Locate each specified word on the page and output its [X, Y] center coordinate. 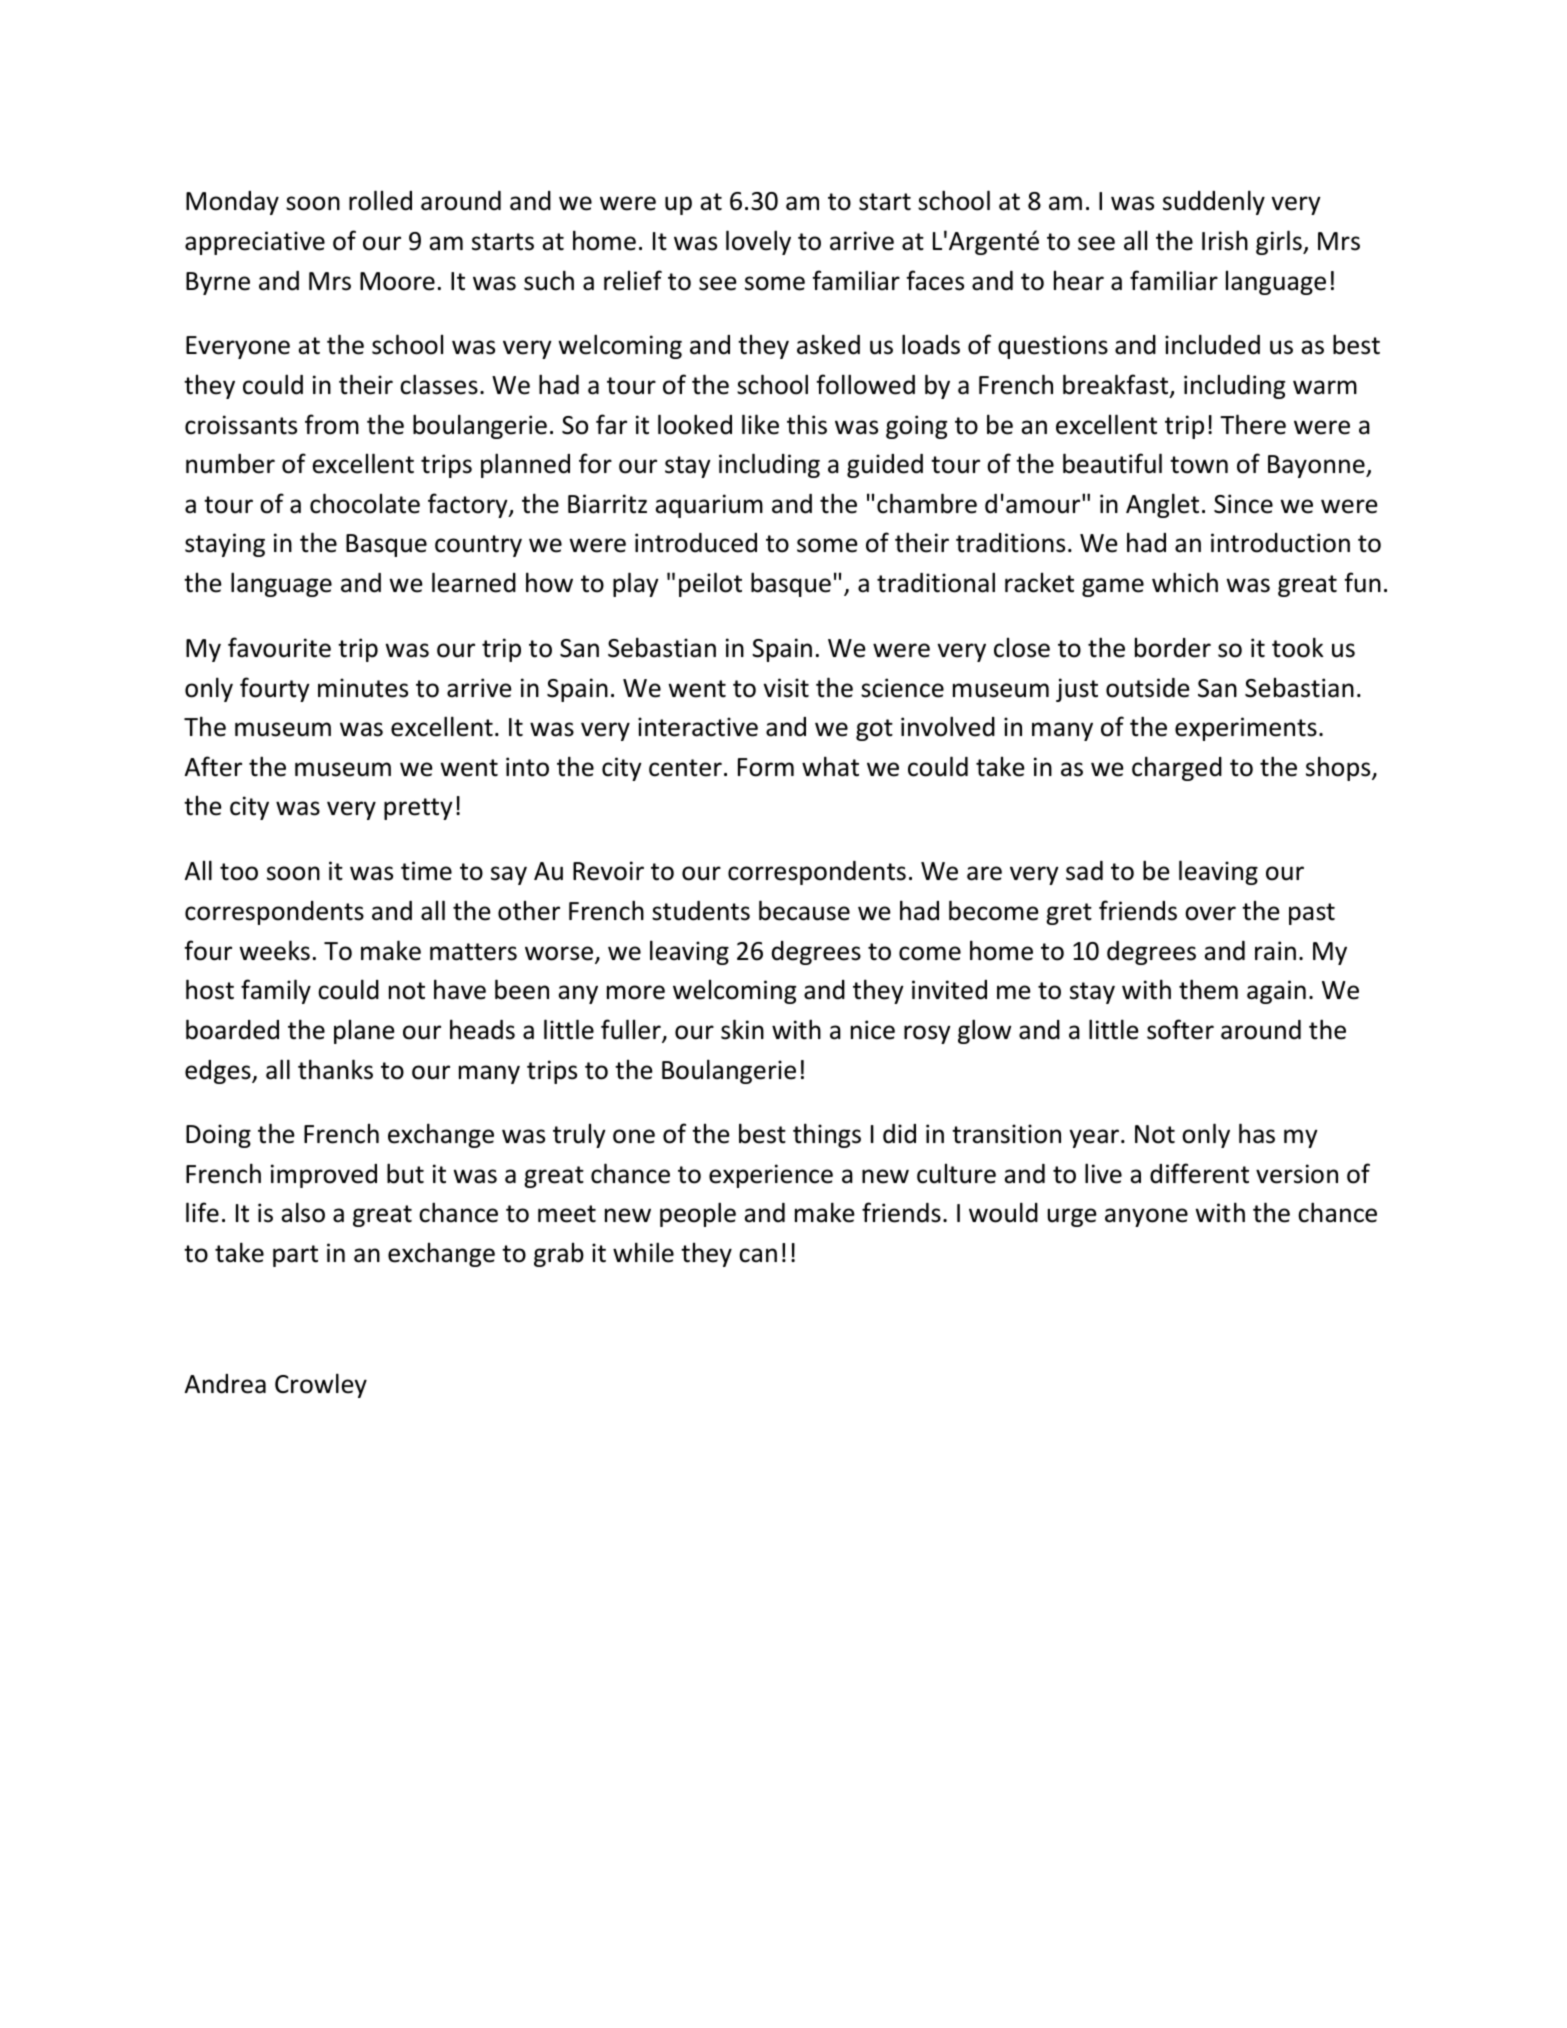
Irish [1225, 240]
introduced [696, 543]
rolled [380, 200]
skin [742, 1029]
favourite [279, 647]
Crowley [321, 1385]
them [1208, 989]
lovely [758, 242]
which [1185, 582]
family [276, 991]
